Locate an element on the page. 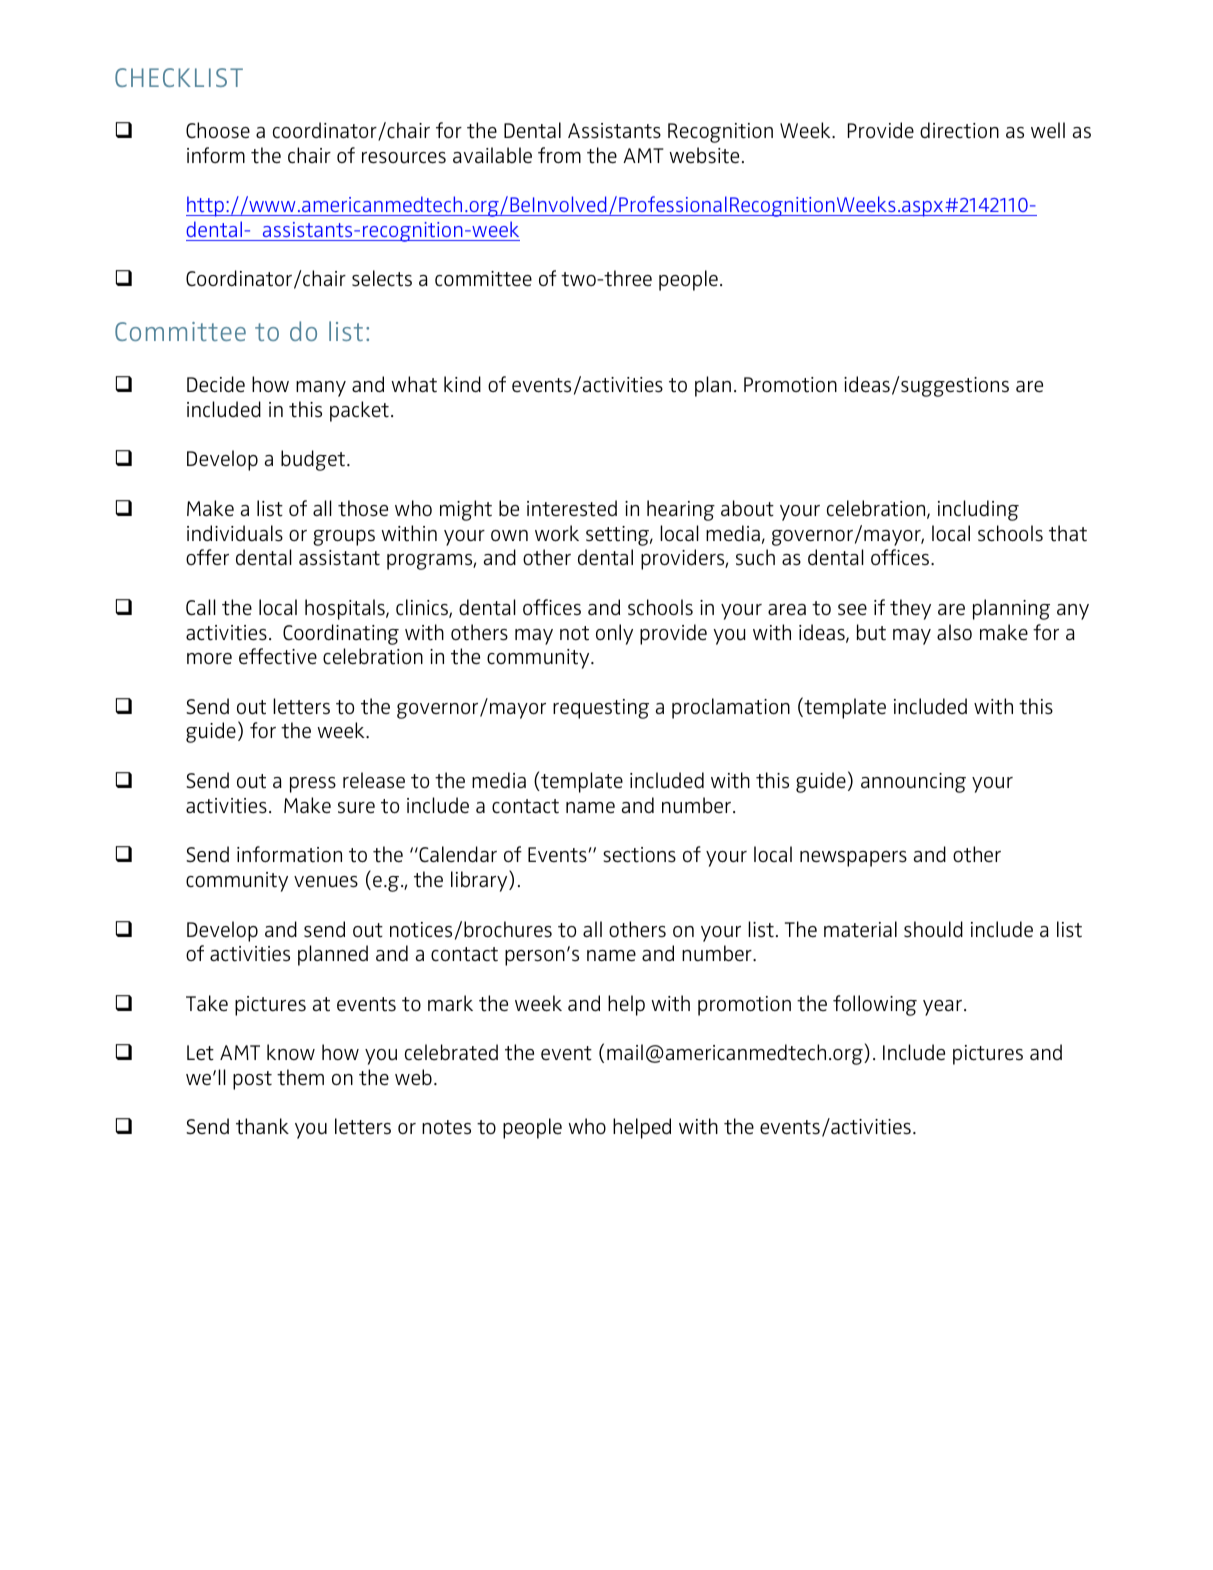  also is located at coordinates (954, 632).
